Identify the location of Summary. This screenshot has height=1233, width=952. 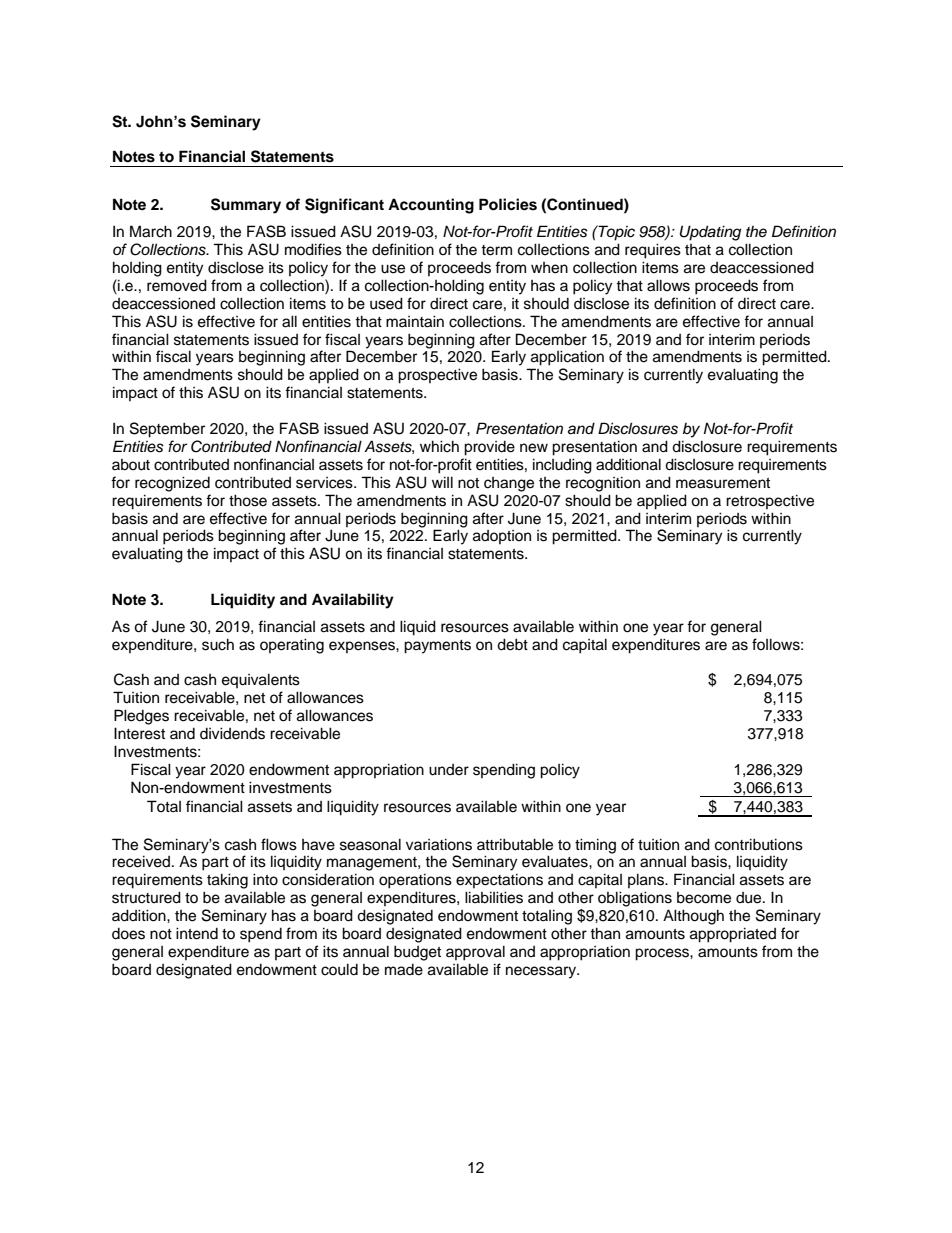
(246, 206).
